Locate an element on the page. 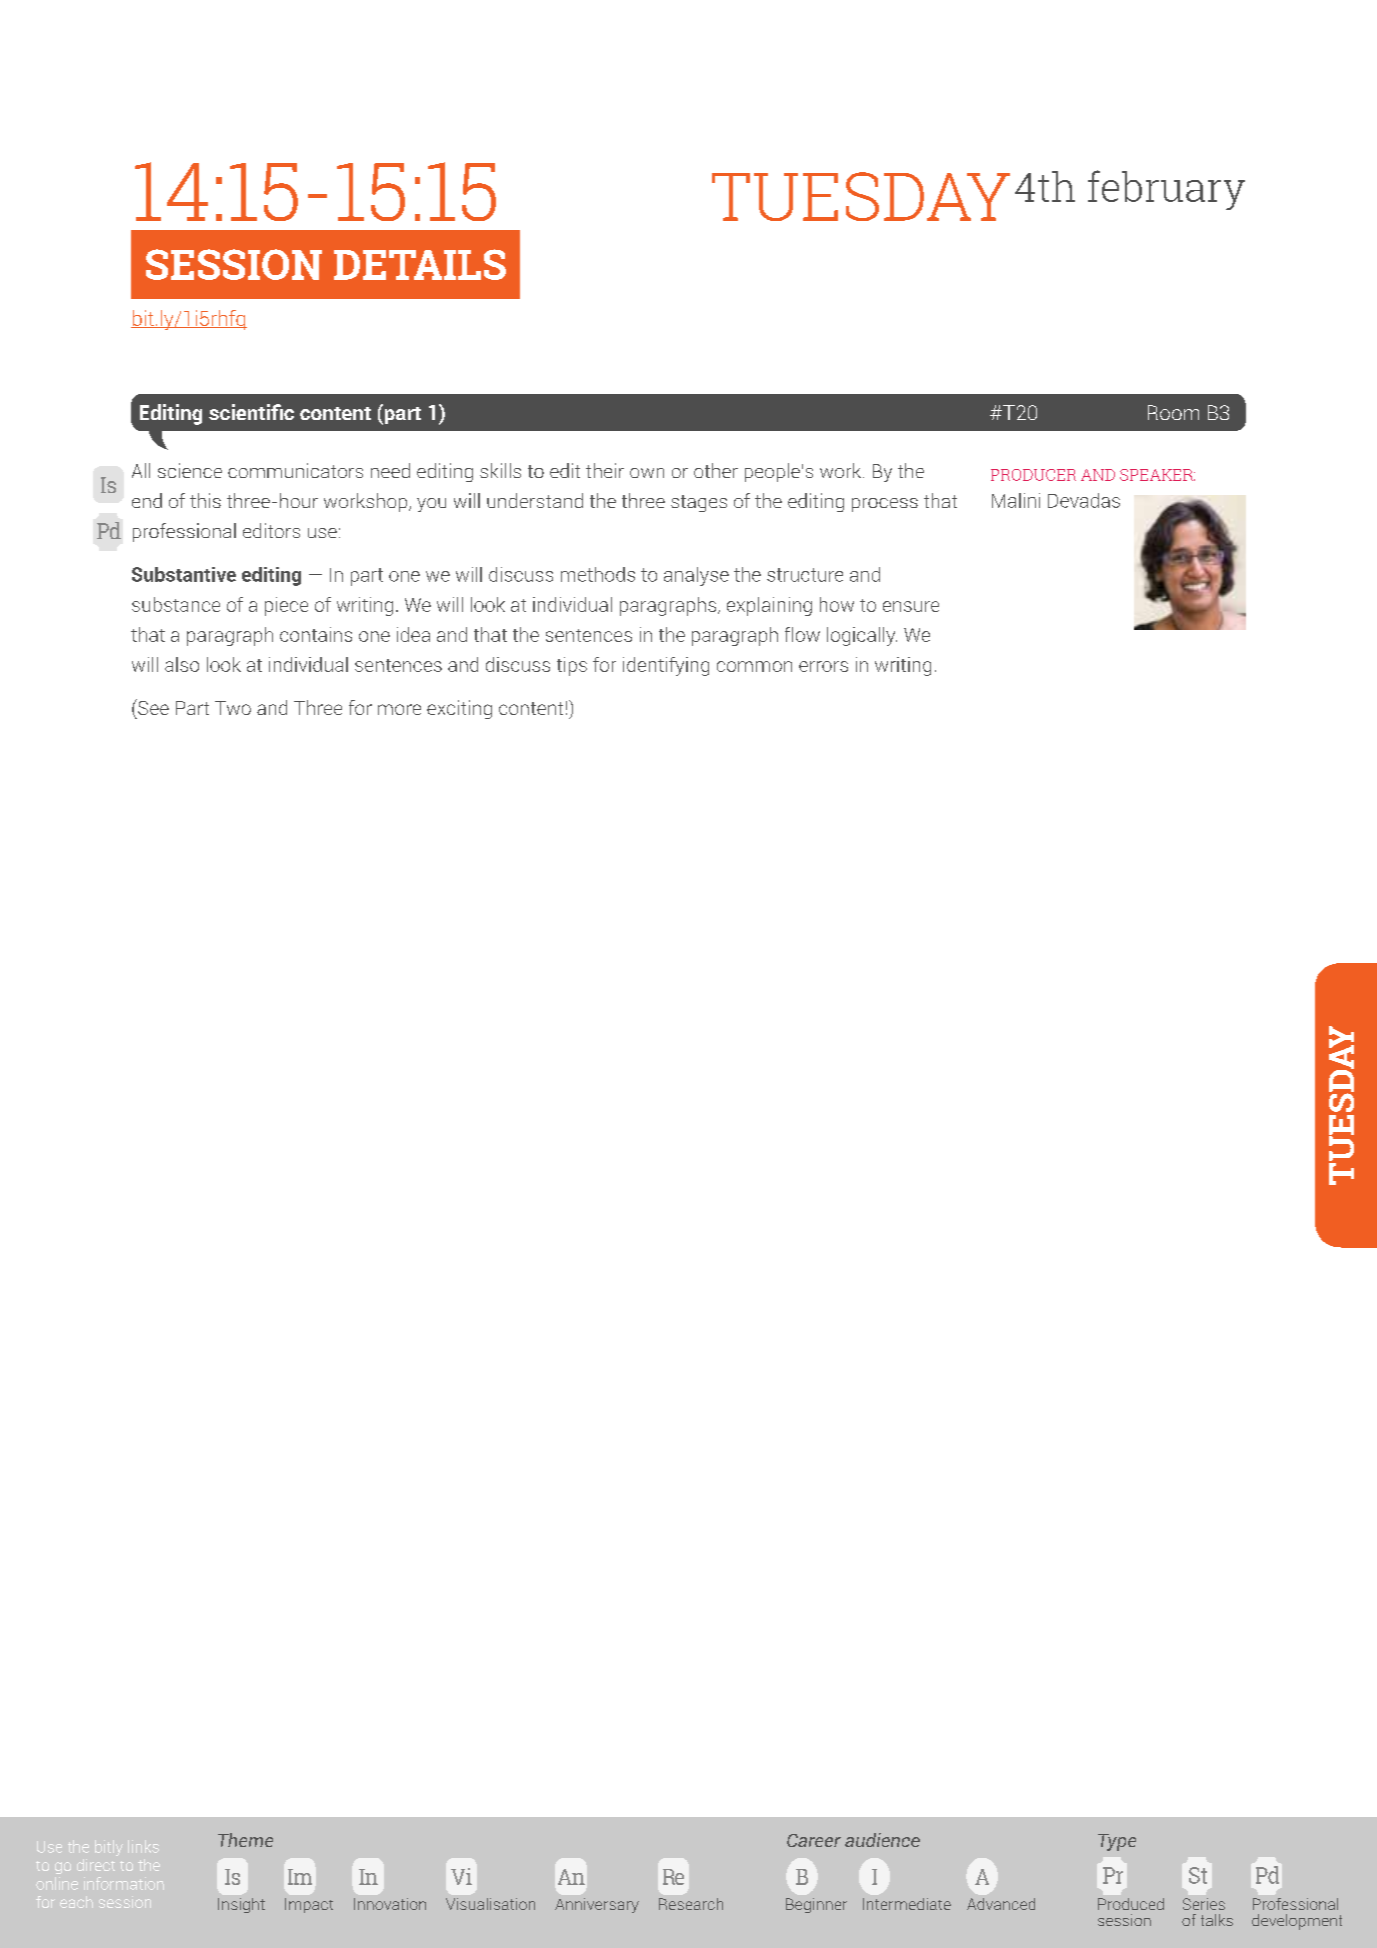 The height and width of the document is (1948, 1377). exciting is located at coordinates (459, 709).
